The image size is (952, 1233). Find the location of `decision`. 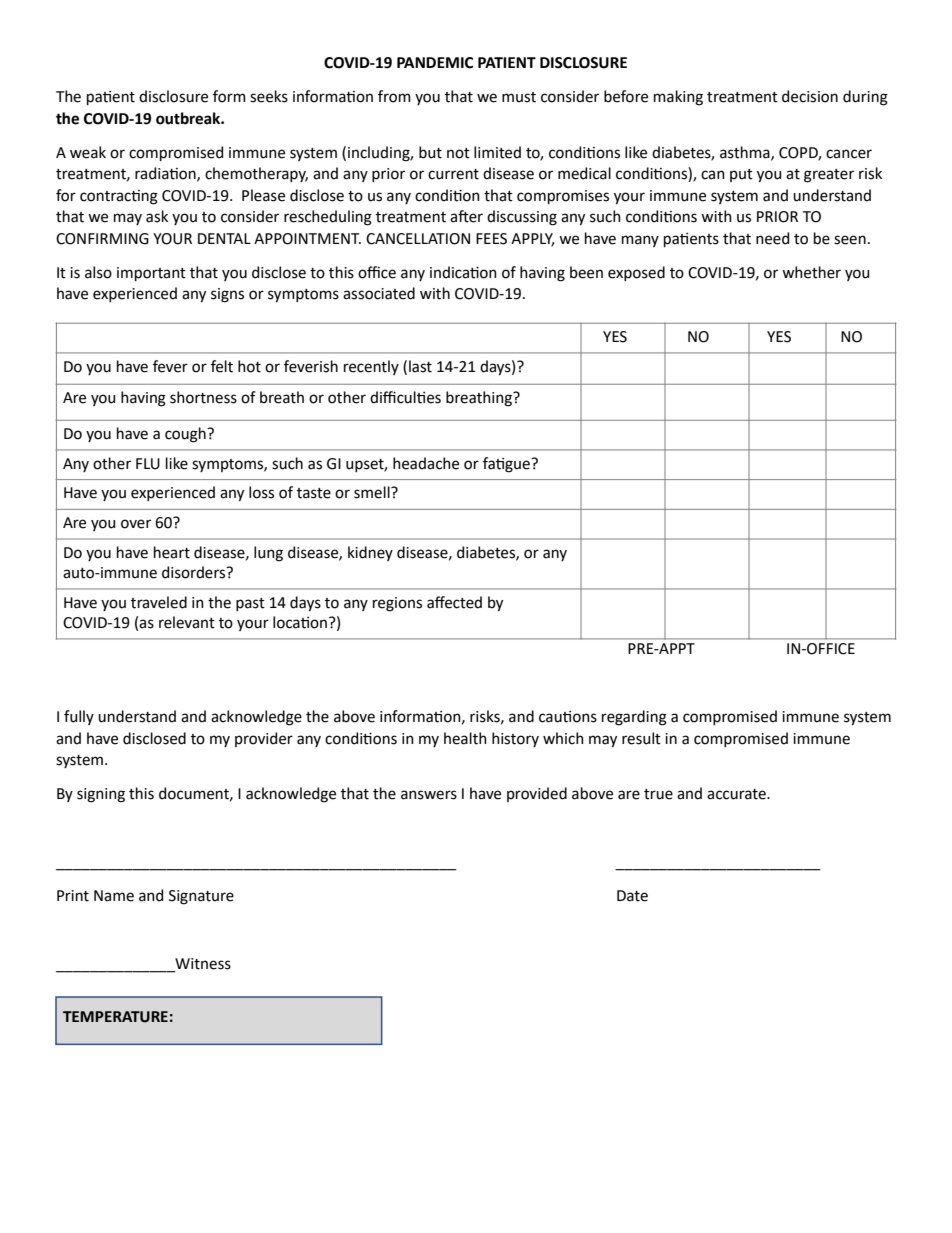

decision is located at coordinates (810, 96).
